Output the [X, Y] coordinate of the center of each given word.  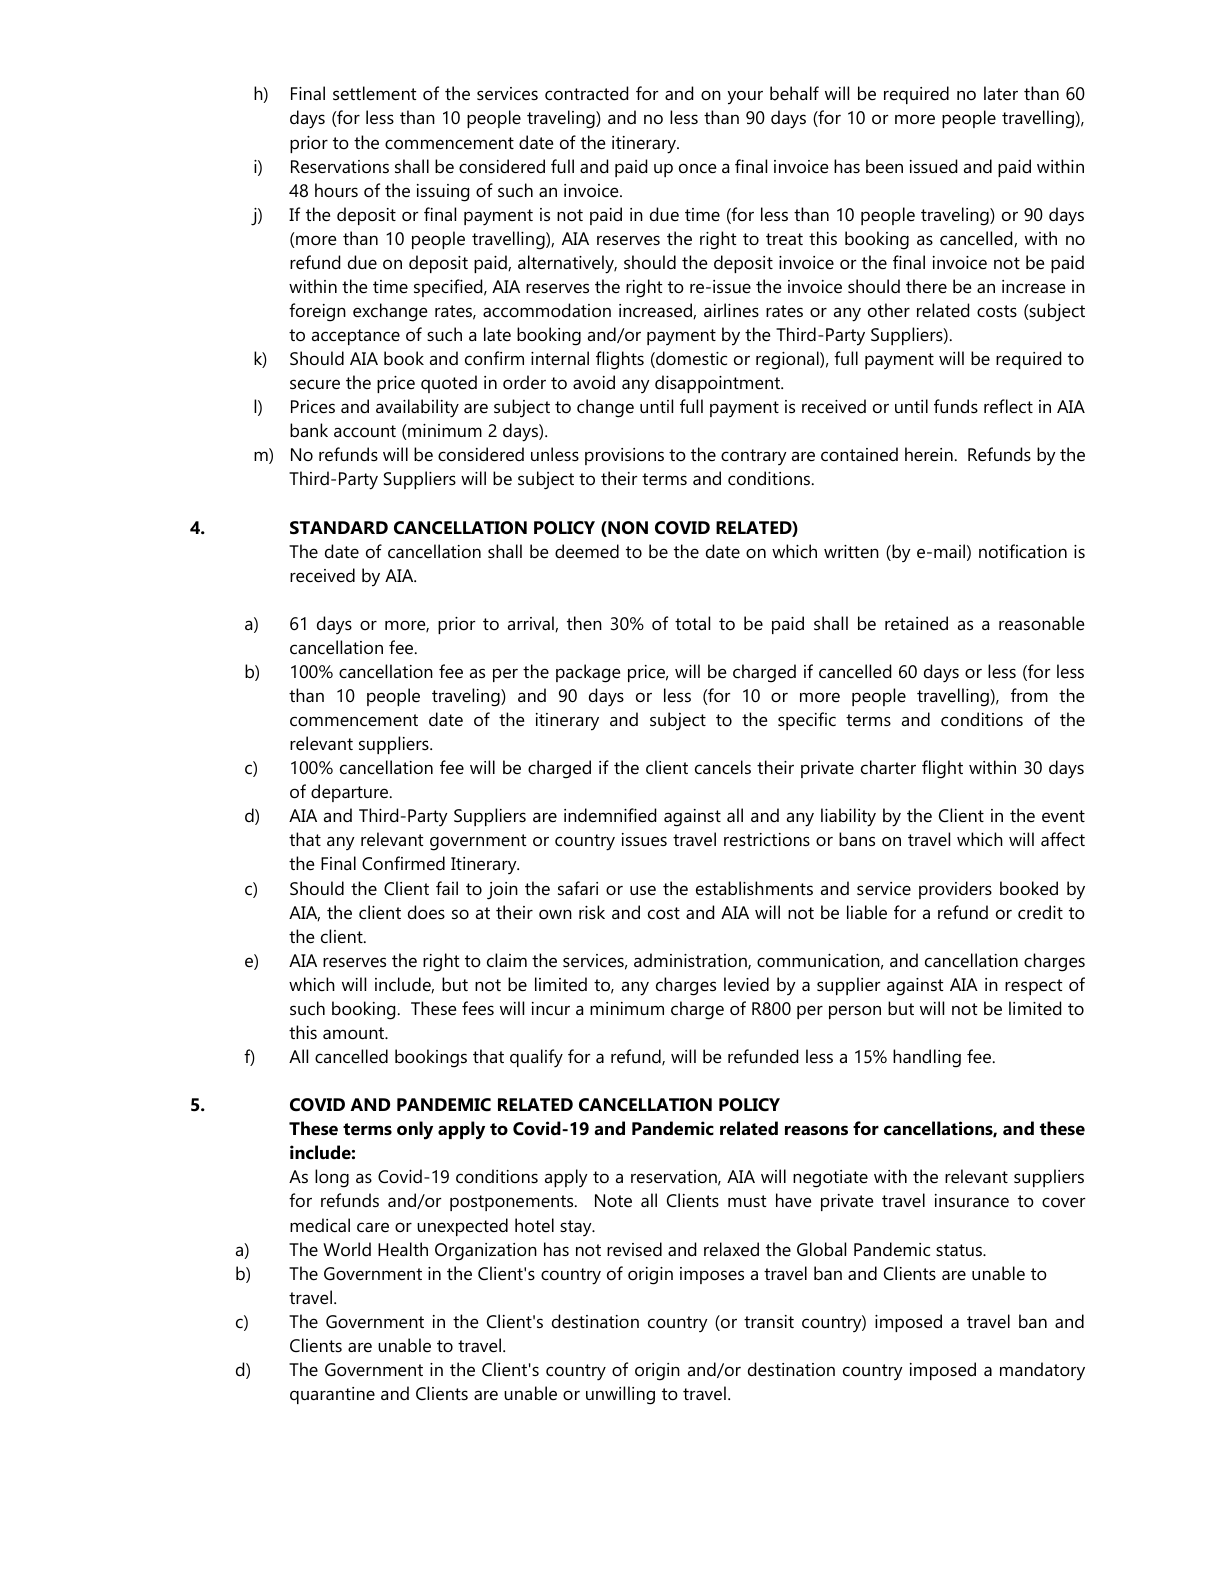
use [643, 890]
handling [927, 1058]
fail [447, 888]
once [698, 168]
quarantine [332, 1395]
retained [916, 623]
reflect [1008, 406]
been [884, 166]
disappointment [719, 384]
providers [955, 890]
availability [417, 408]
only [415, 1130]
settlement [374, 93]
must [747, 1201]
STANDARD [339, 528]
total [692, 623]
